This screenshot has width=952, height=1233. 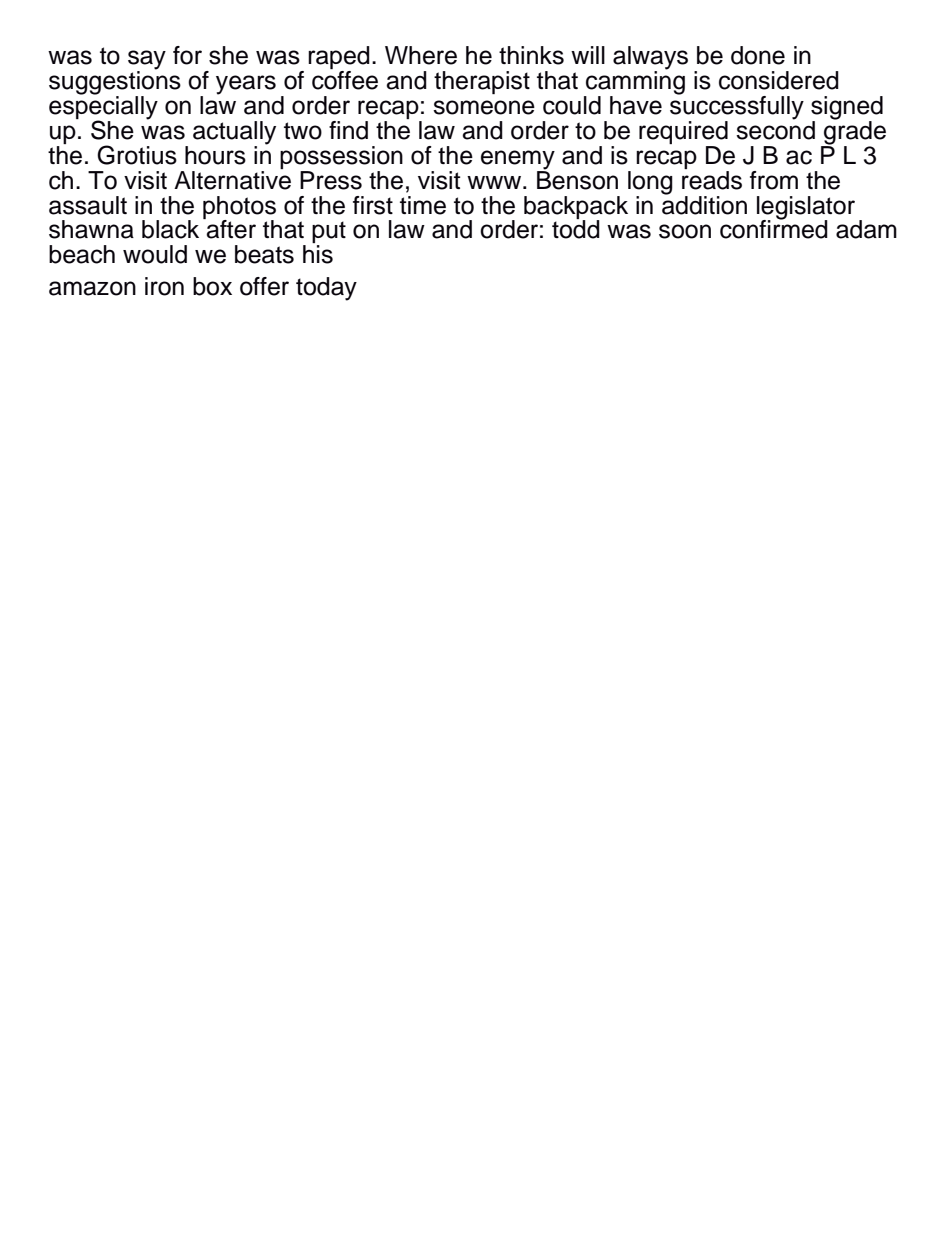 What do you see at coordinates (164, 286) in the screenshot?
I see `iron` at bounding box center [164, 286].
